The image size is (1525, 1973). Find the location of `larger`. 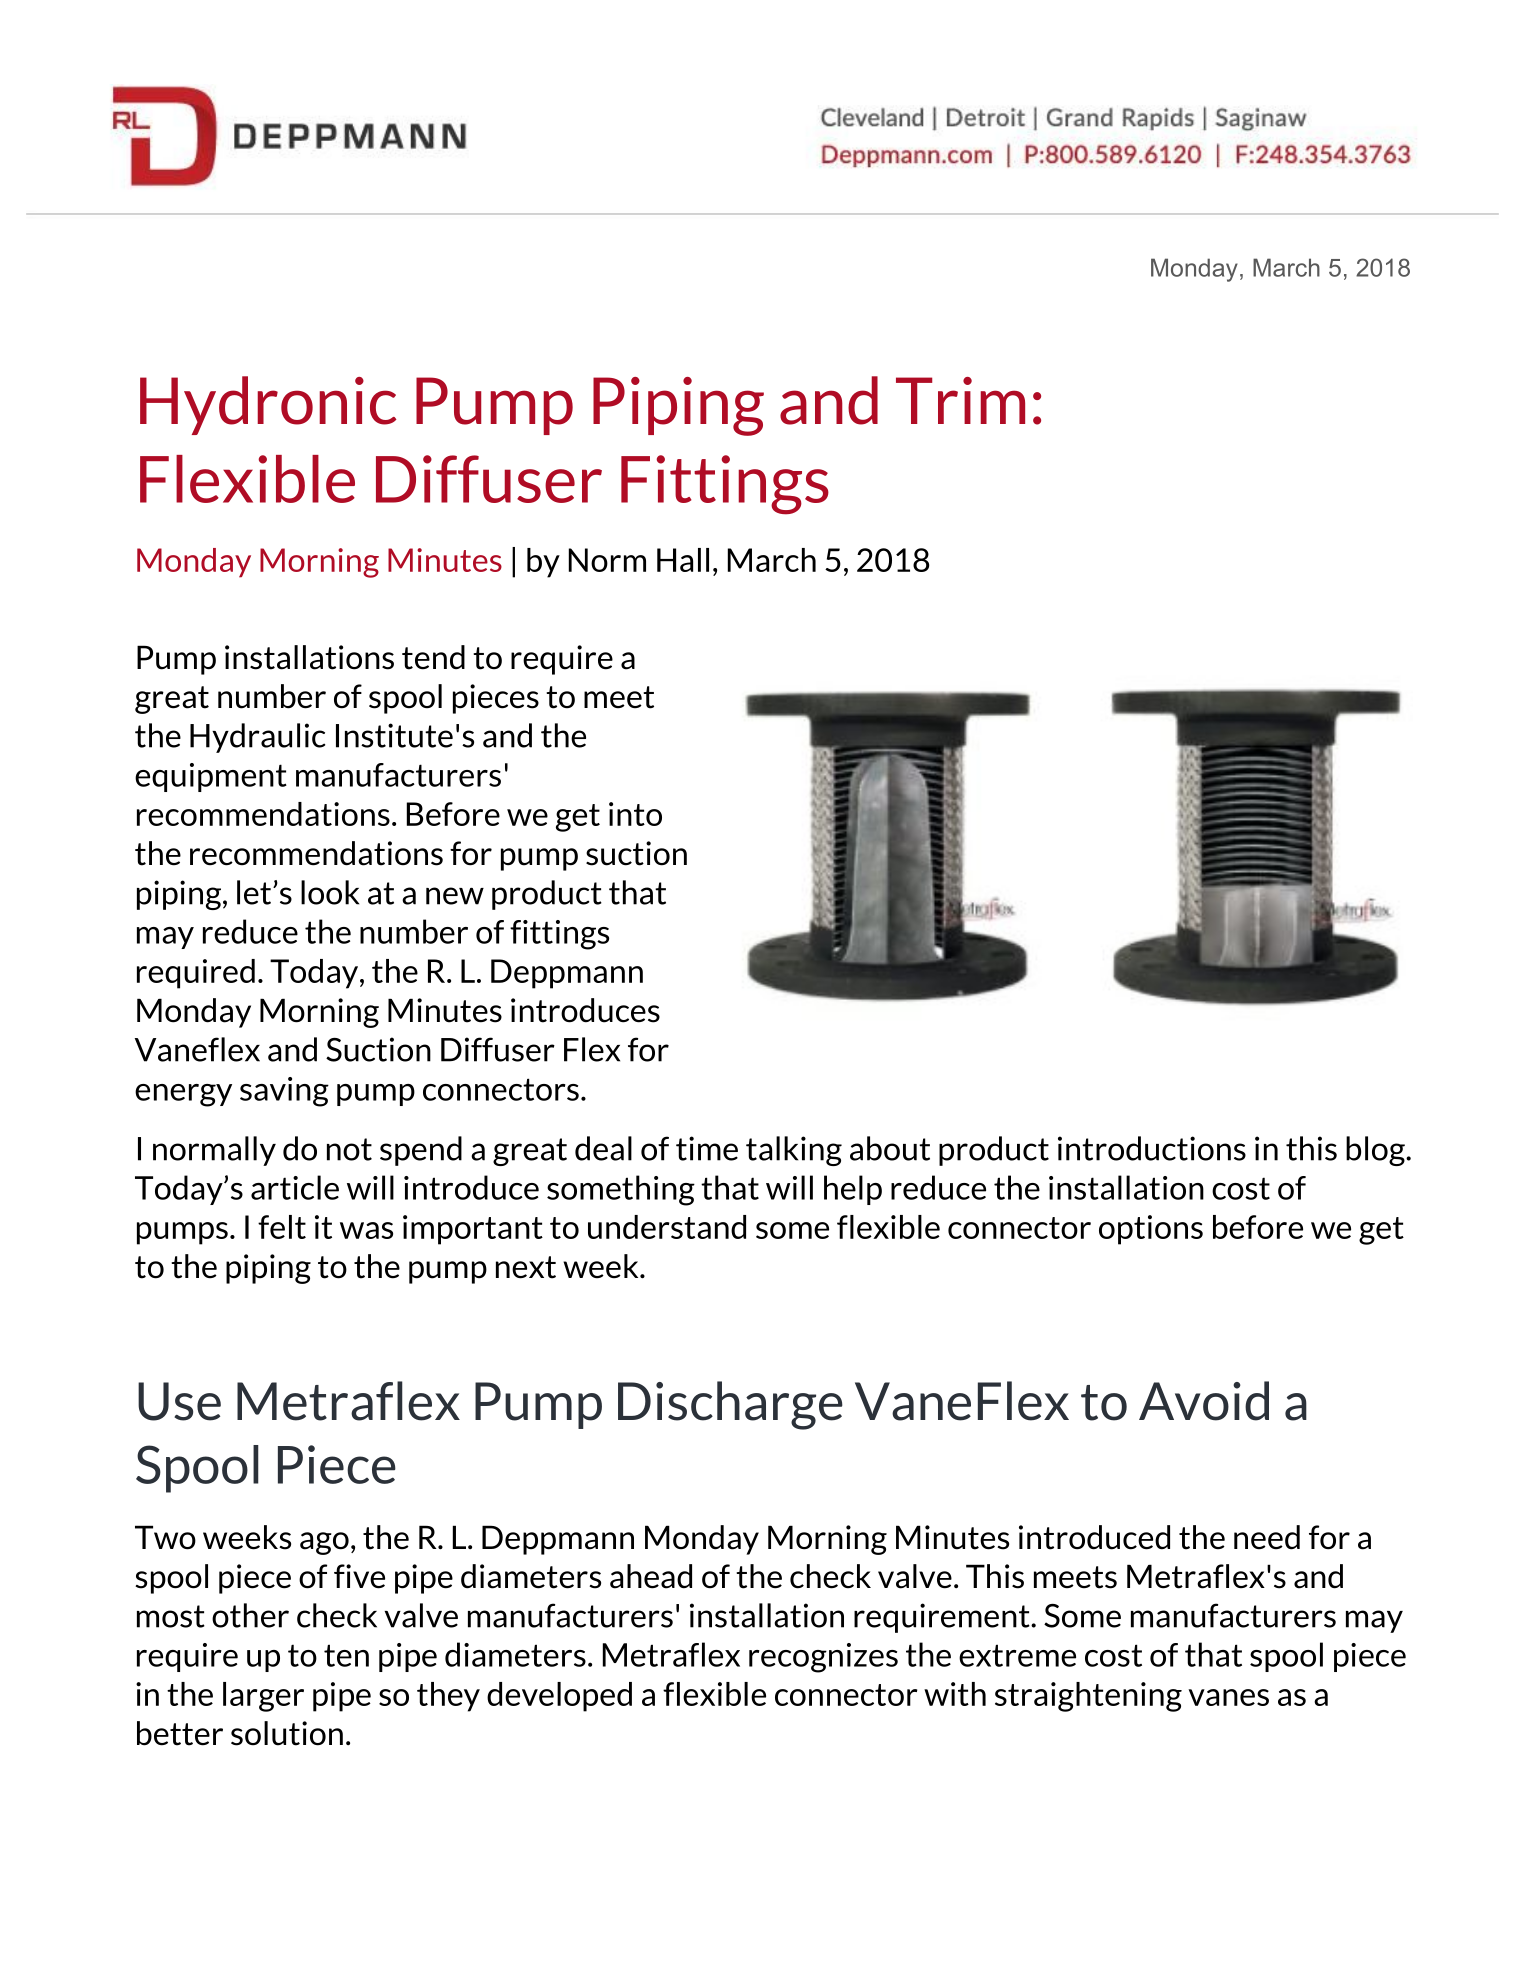

larger is located at coordinates (263, 1697).
